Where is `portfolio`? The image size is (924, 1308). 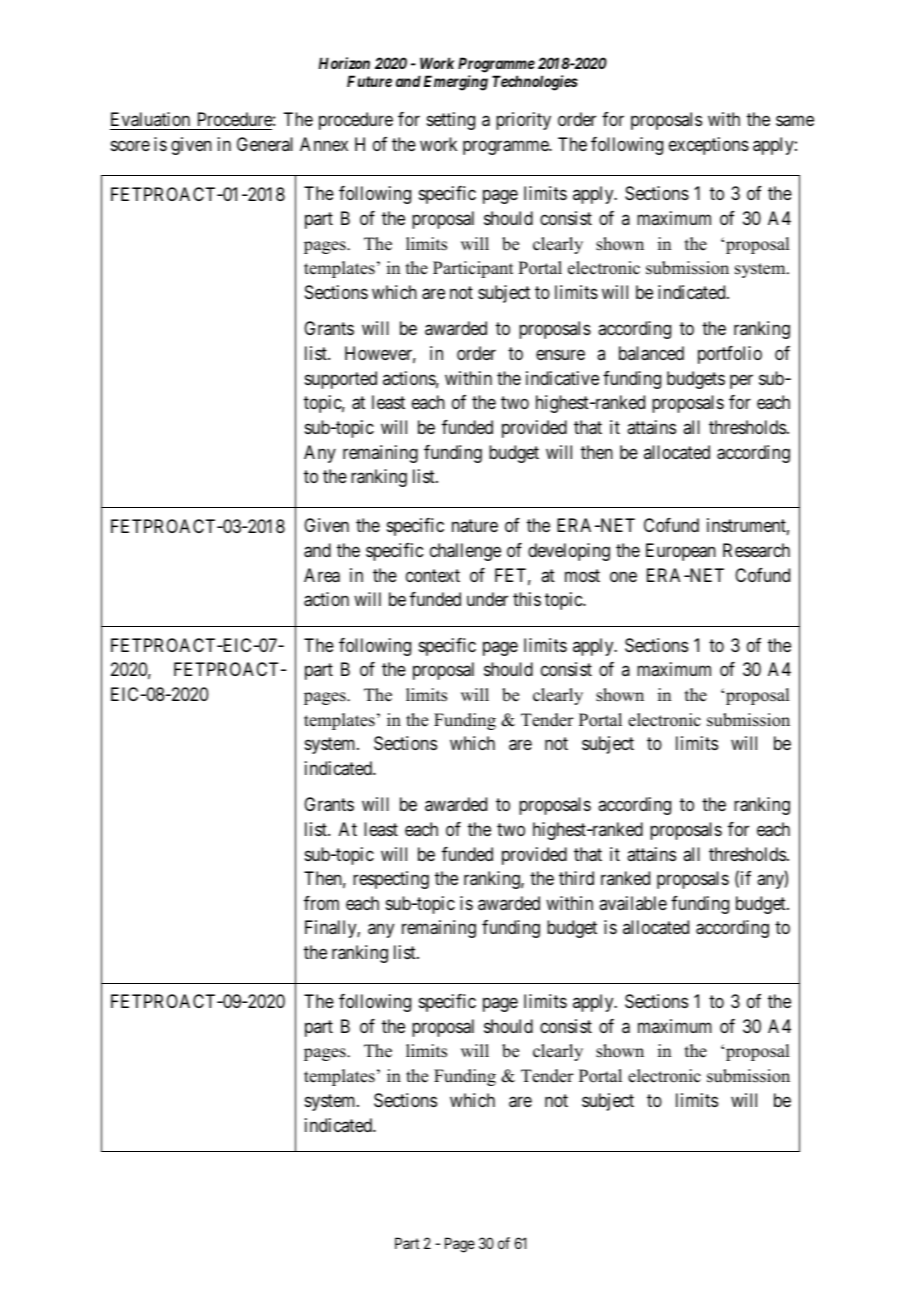 portfolio is located at coordinates (730, 355).
